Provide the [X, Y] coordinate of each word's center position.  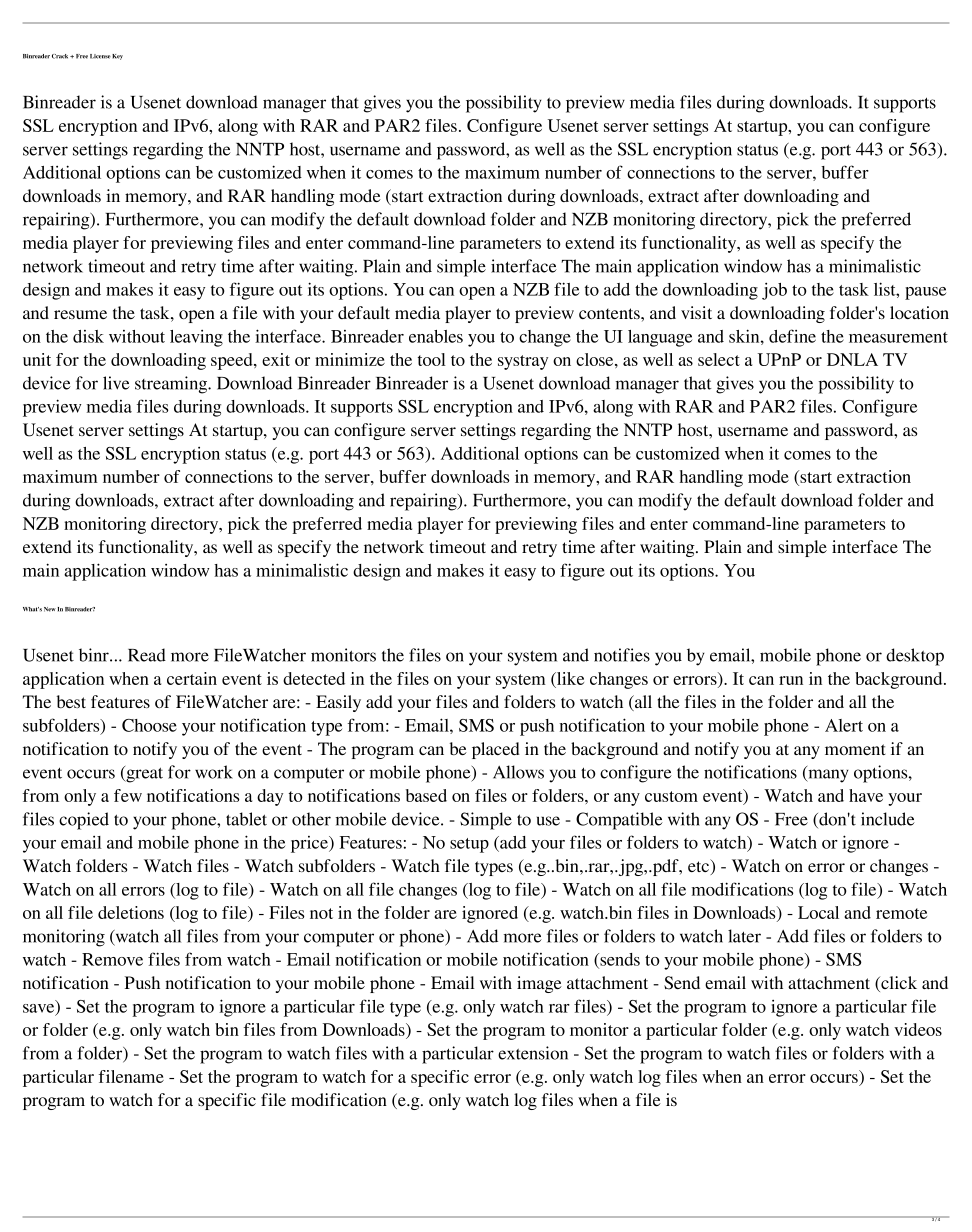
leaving [196, 338]
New [50, 609]
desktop [915, 657]
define [792, 336]
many [827, 776]
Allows [518, 772]
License [100, 56]
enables [436, 336]
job [774, 291]
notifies [622, 655]
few [128, 795]
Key [117, 57]
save [40, 1008]
